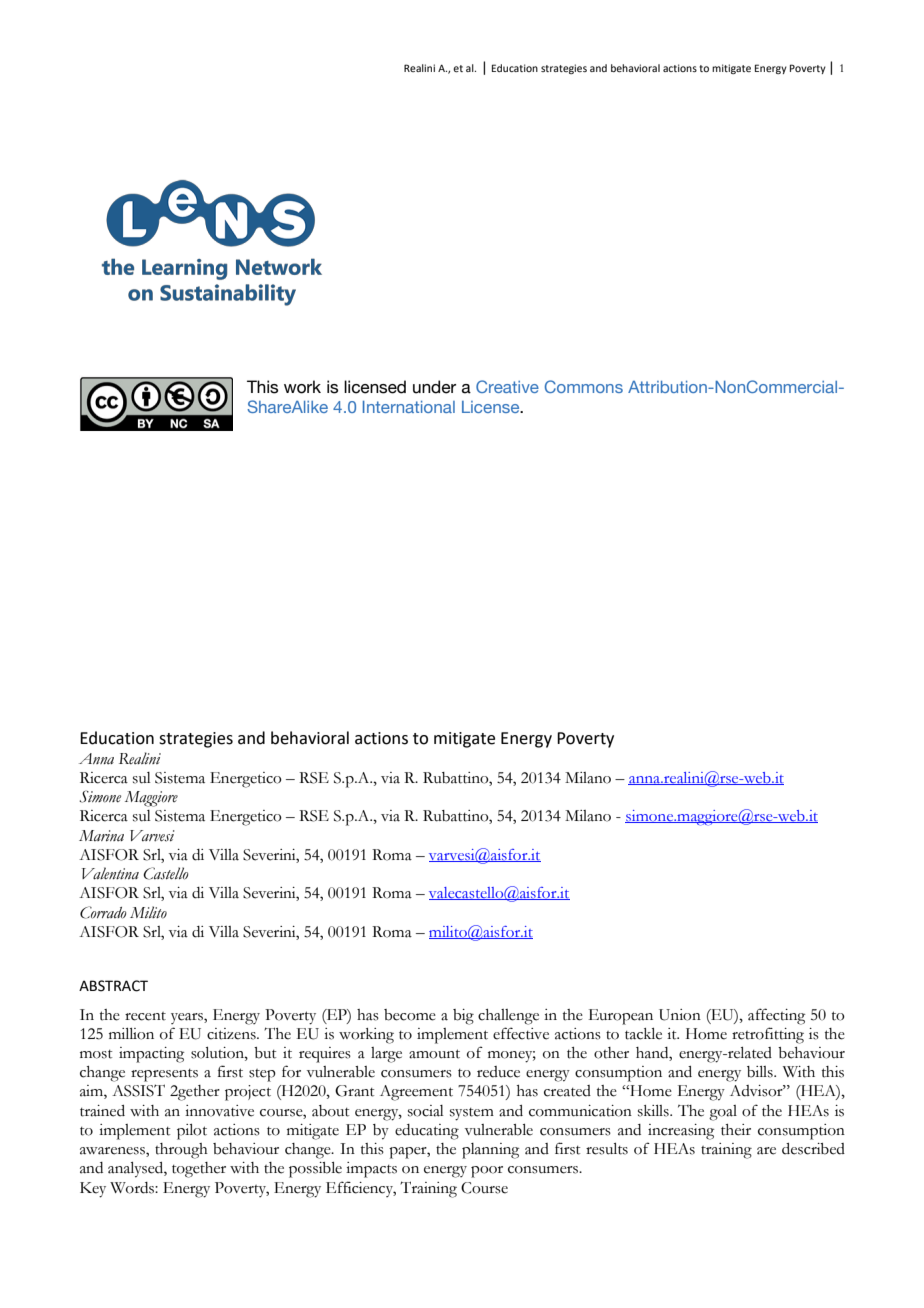  I want to click on Commons, so click(584, 386).
